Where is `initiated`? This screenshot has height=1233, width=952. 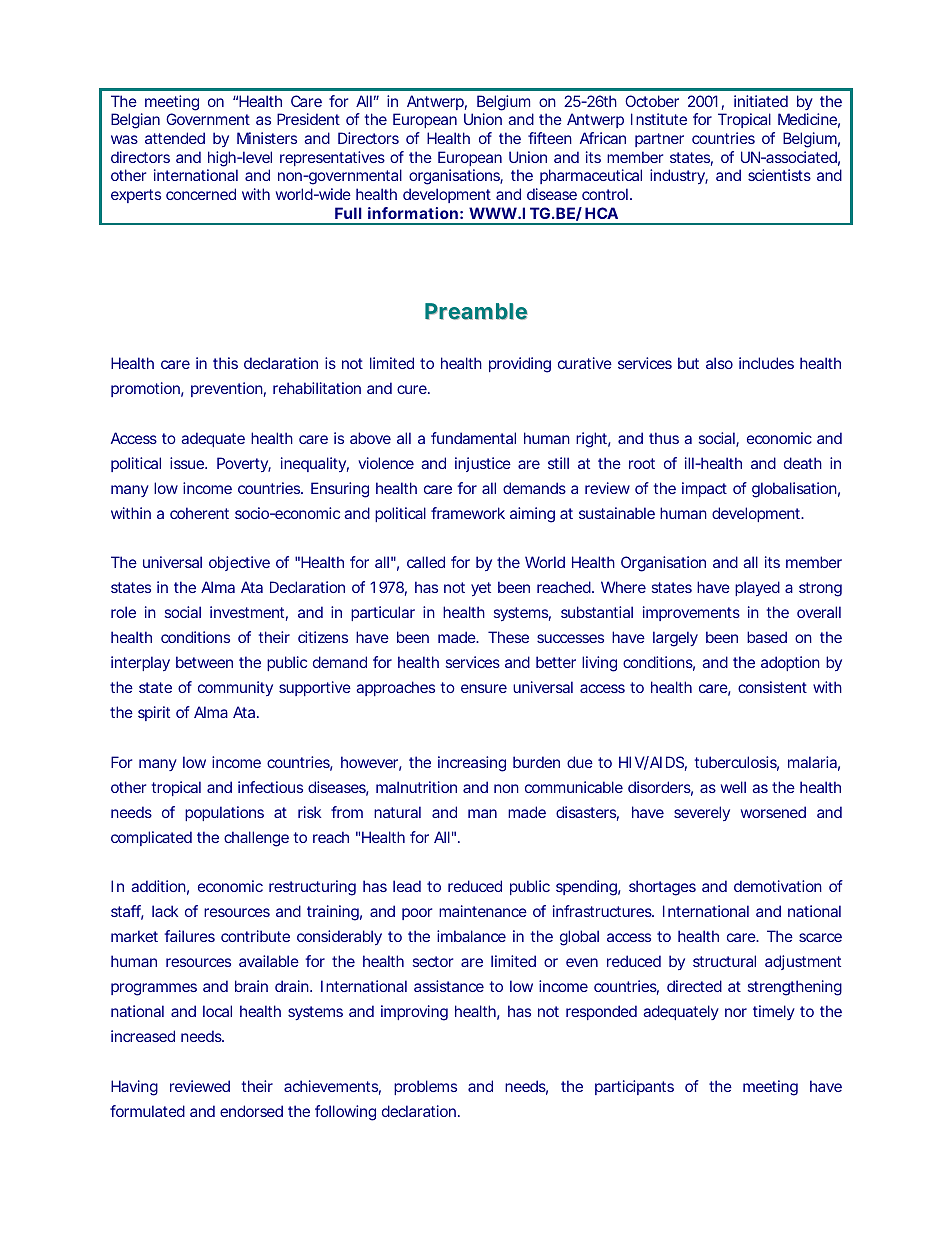
initiated is located at coordinates (761, 101).
